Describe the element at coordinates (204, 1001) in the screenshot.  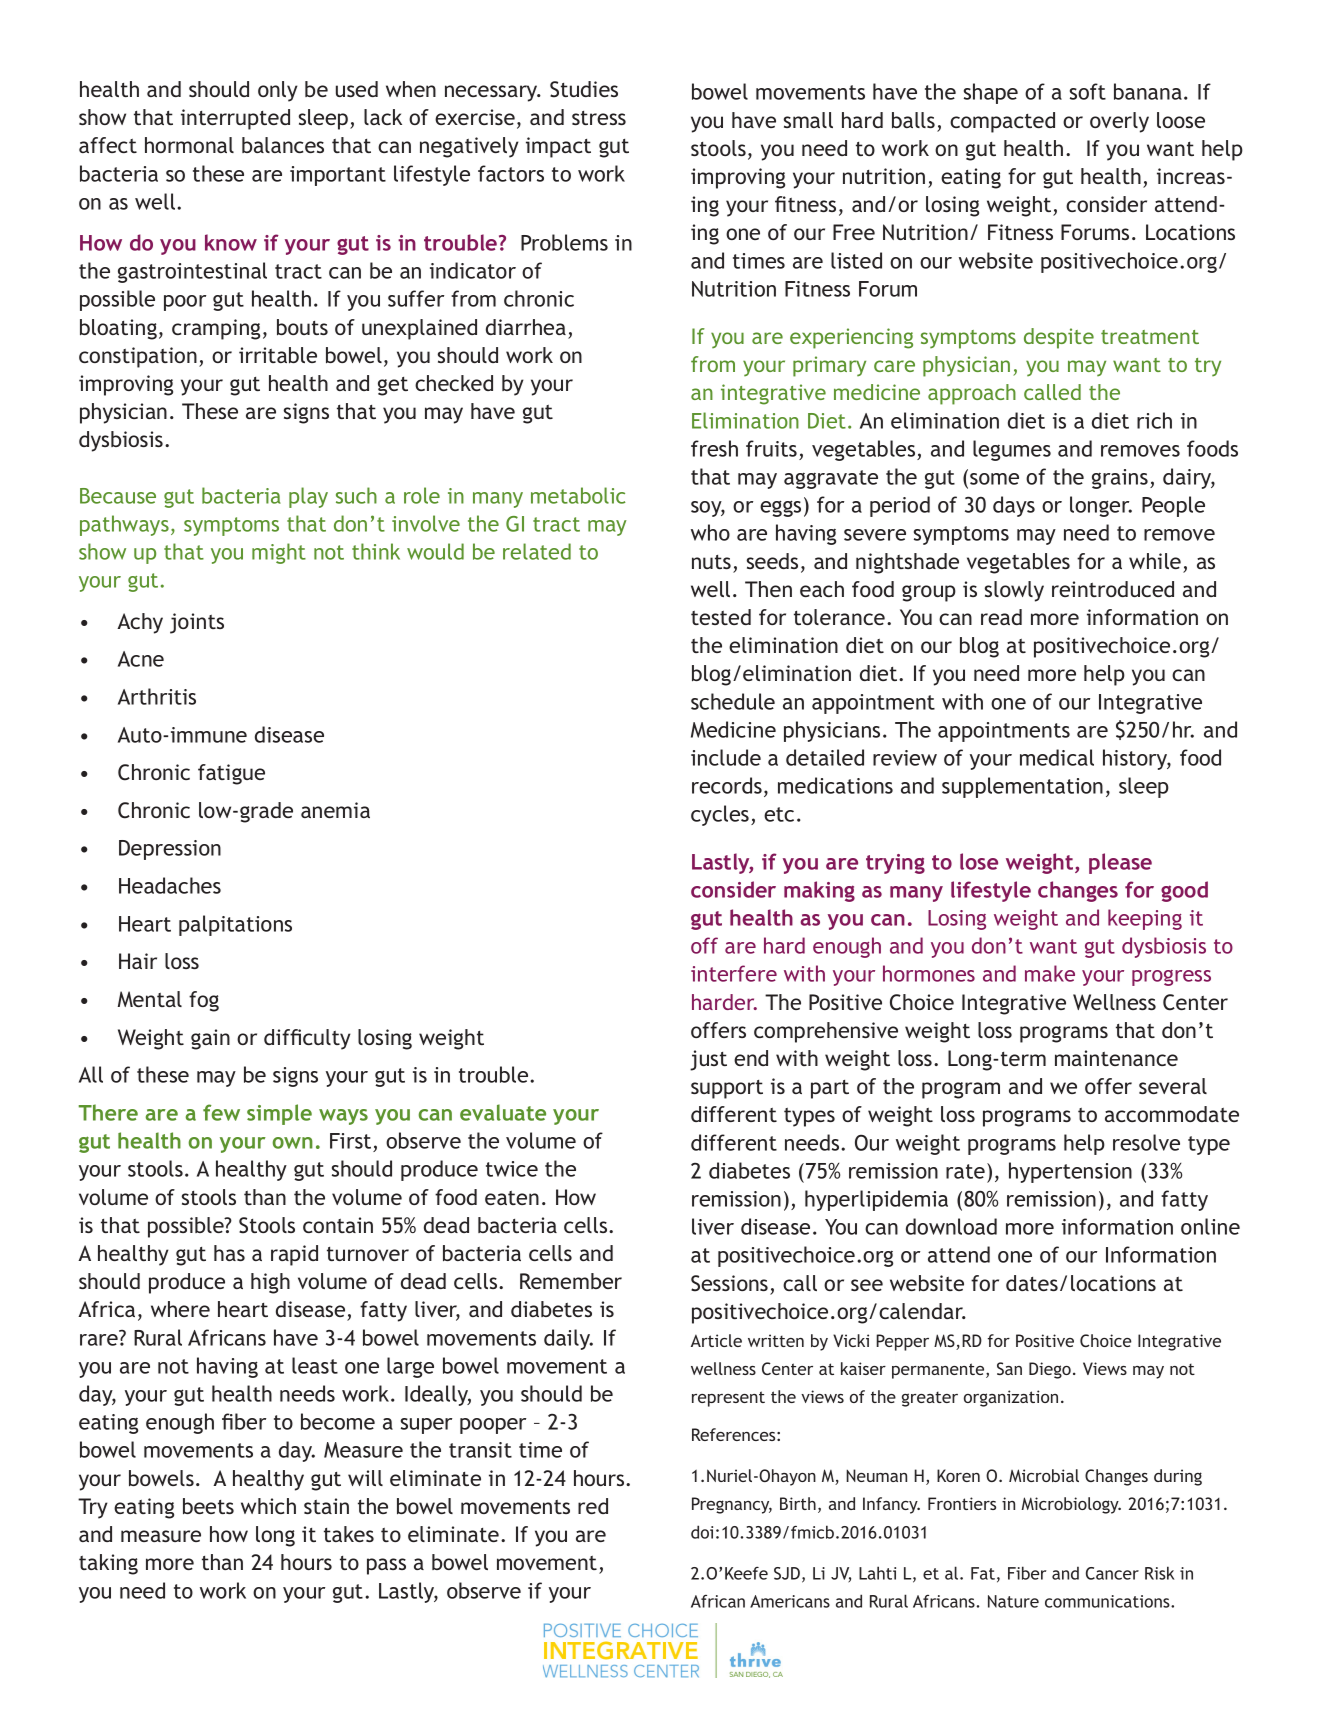
I see `fog` at that location.
